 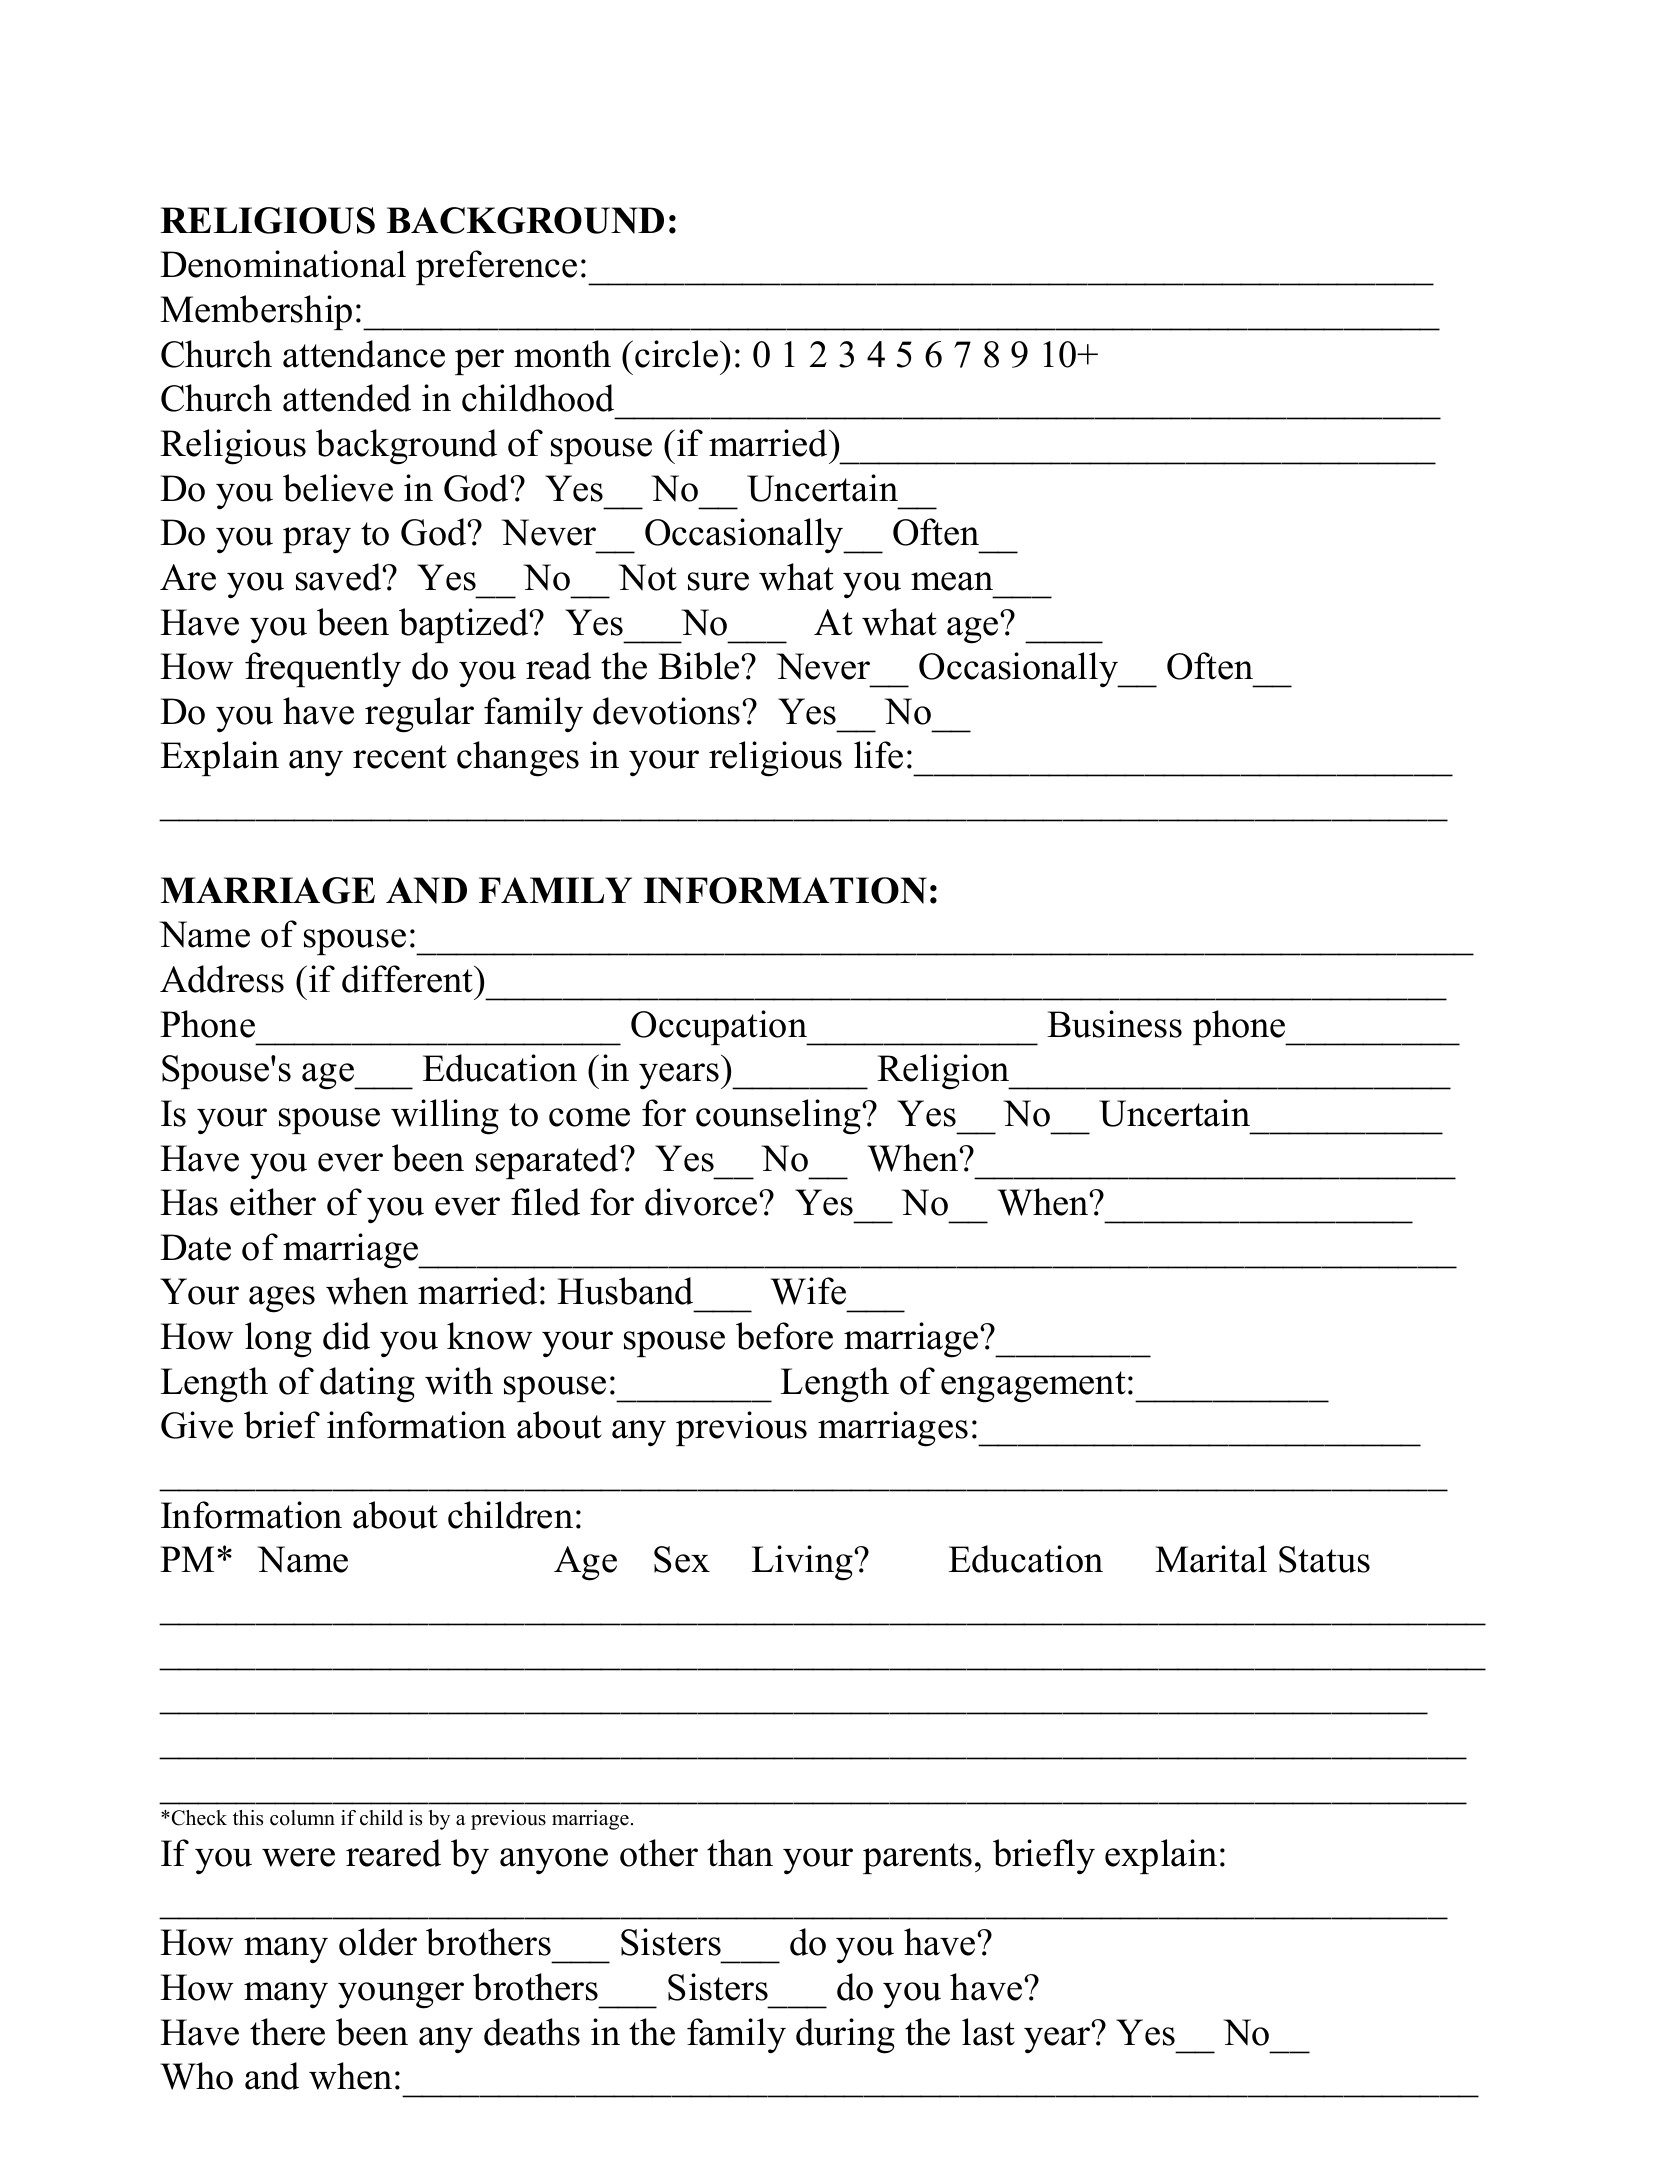 I want to click on Business, so click(x=1114, y=1024).
